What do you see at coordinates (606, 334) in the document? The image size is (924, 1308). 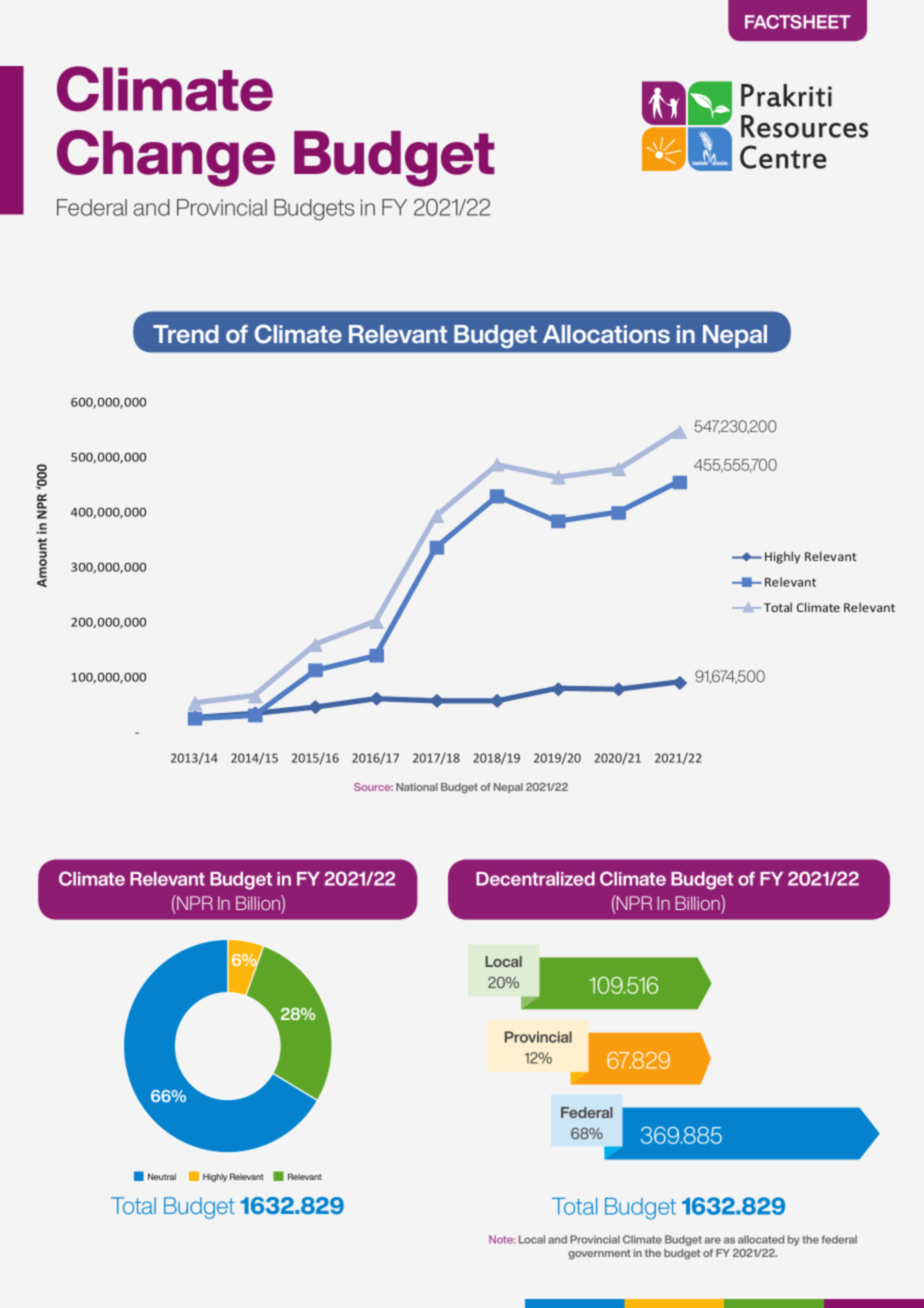 I see `Allocations` at bounding box center [606, 334].
